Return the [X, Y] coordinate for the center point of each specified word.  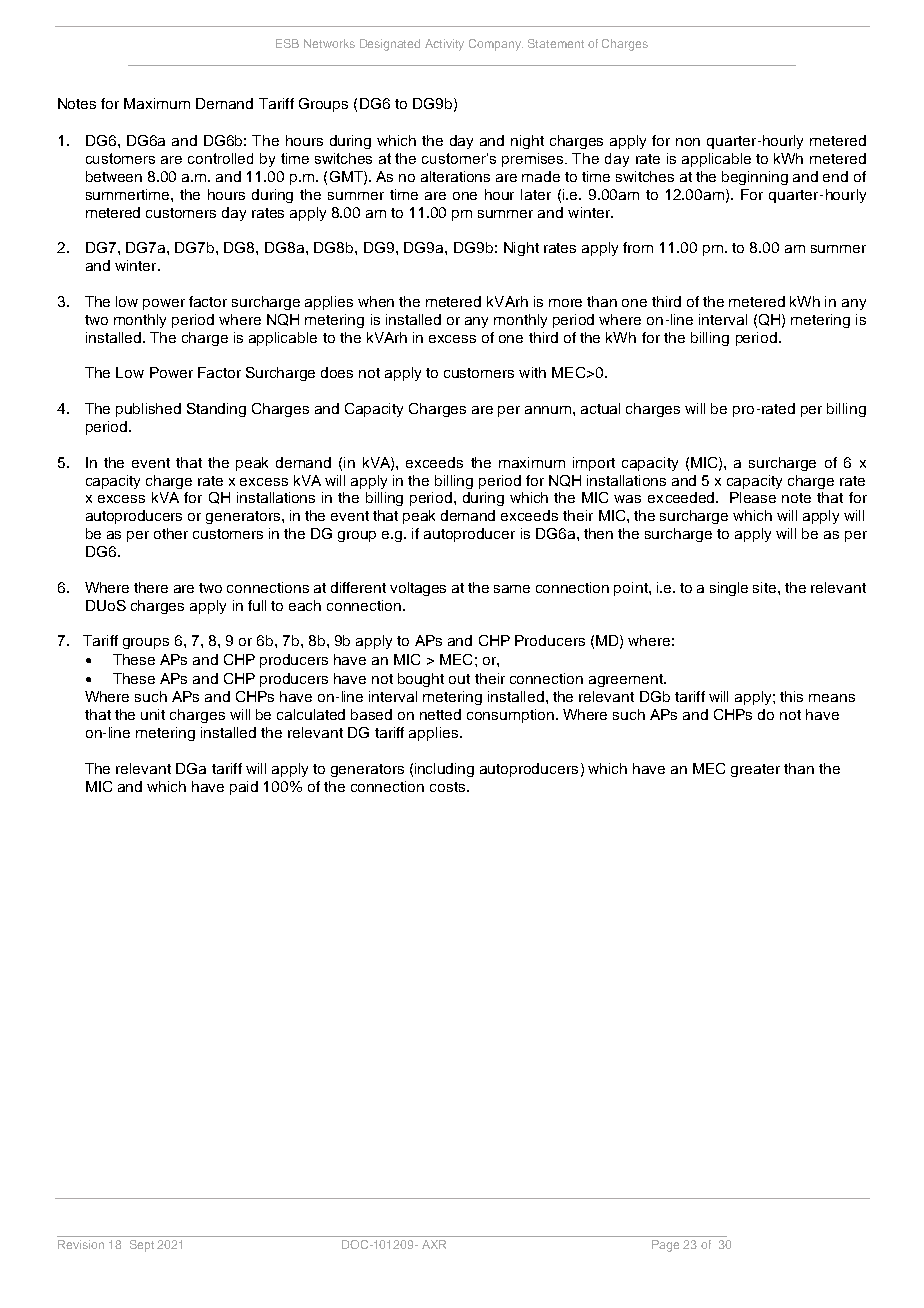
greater [755, 770]
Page [665, 1246]
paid [244, 788]
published [148, 410]
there [151, 587]
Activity [444, 45]
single [729, 589]
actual [600, 408]
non [688, 142]
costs [449, 787]
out [459, 679]
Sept [142, 1246]
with [532, 372]
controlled [220, 158]
